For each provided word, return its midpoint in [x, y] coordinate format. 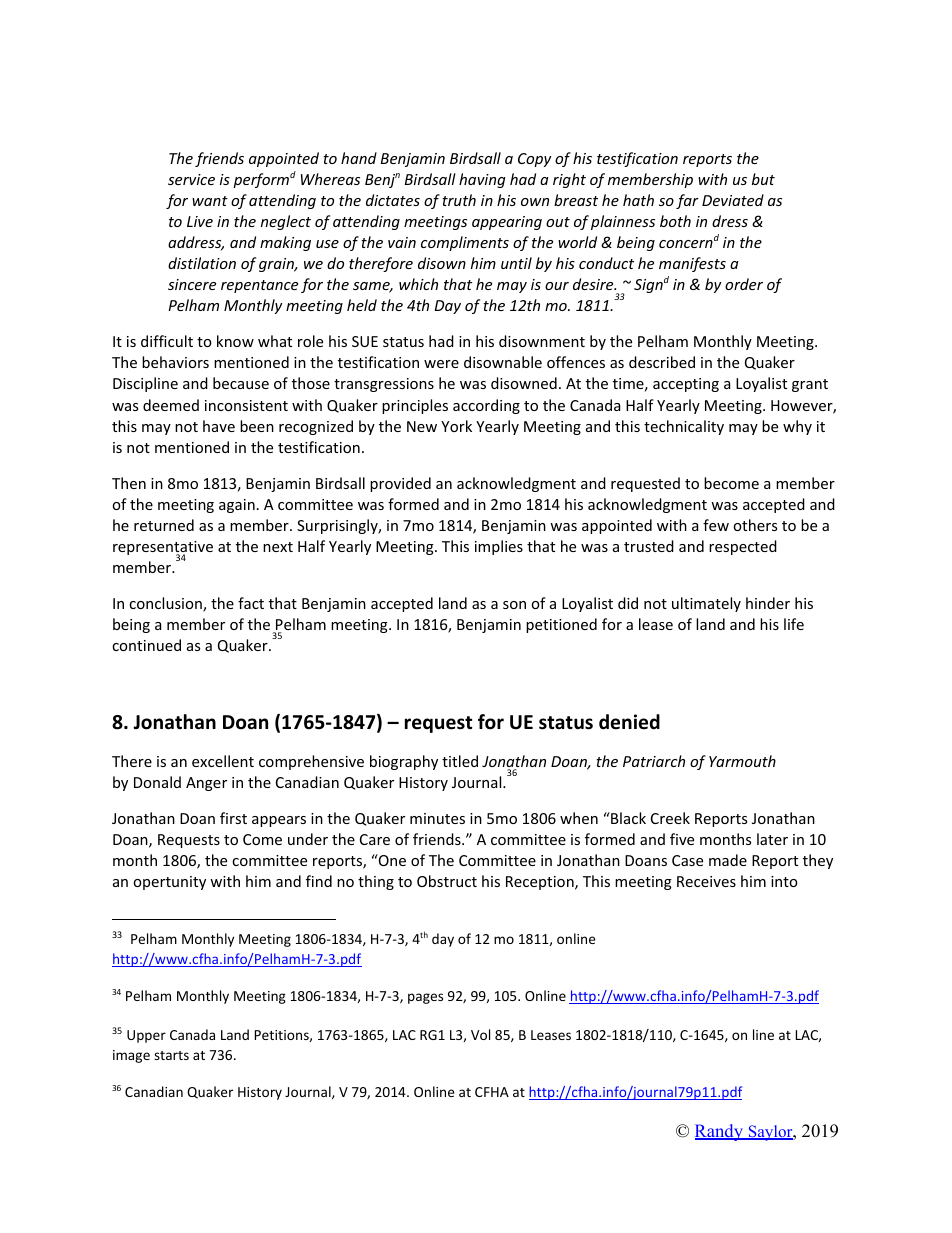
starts [171, 1055]
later [772, 839]
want [210, 201]
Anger [206, 784]
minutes [437, 818]
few [716, 525]
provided [400, 484]
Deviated [733, 200]
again [237, 506]
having [482, 180]
